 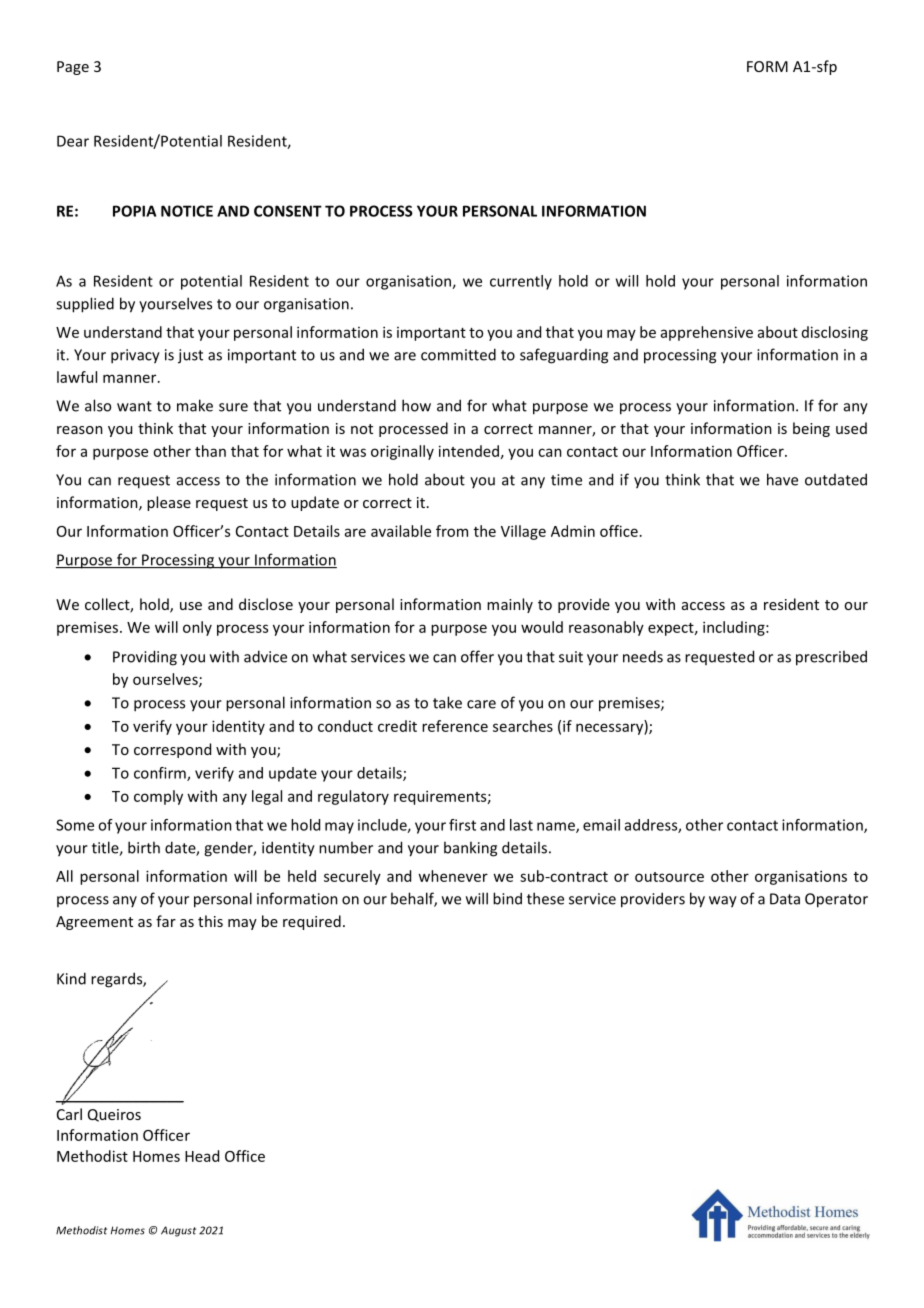 What do you see at coordinates (811, 429) in the screenshot?
I see `being` at bounding box center [811, 429].
